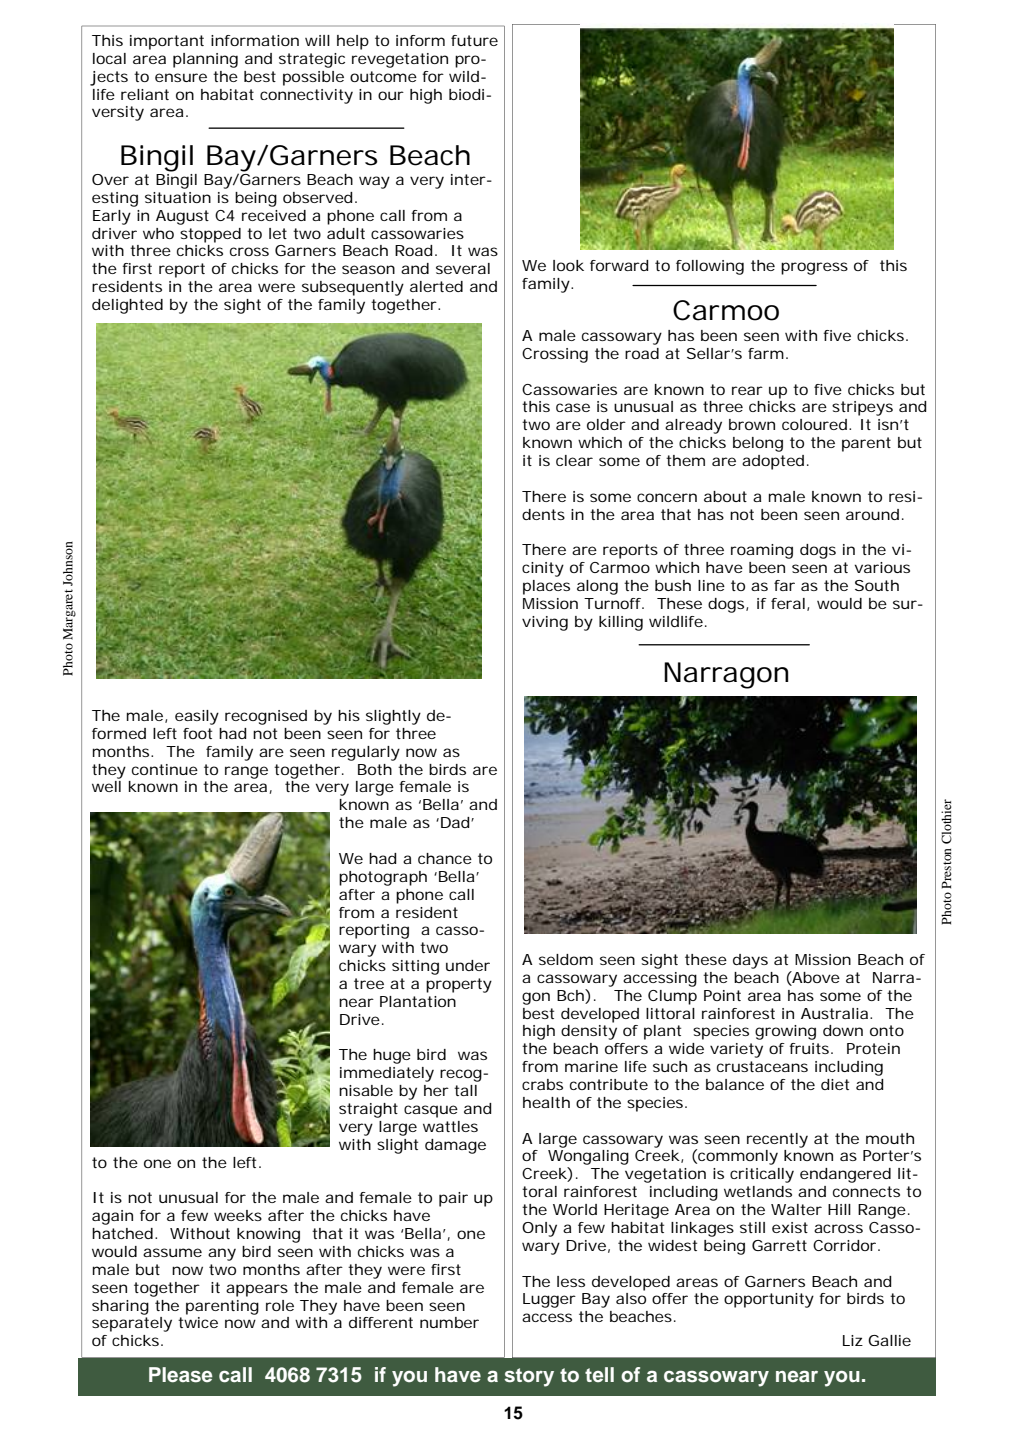 Image resolution: width=1023 pixels, height=1448 pixels. Describe the element at coordinates (181, 77) in the image. I see `ensure` at that location.
